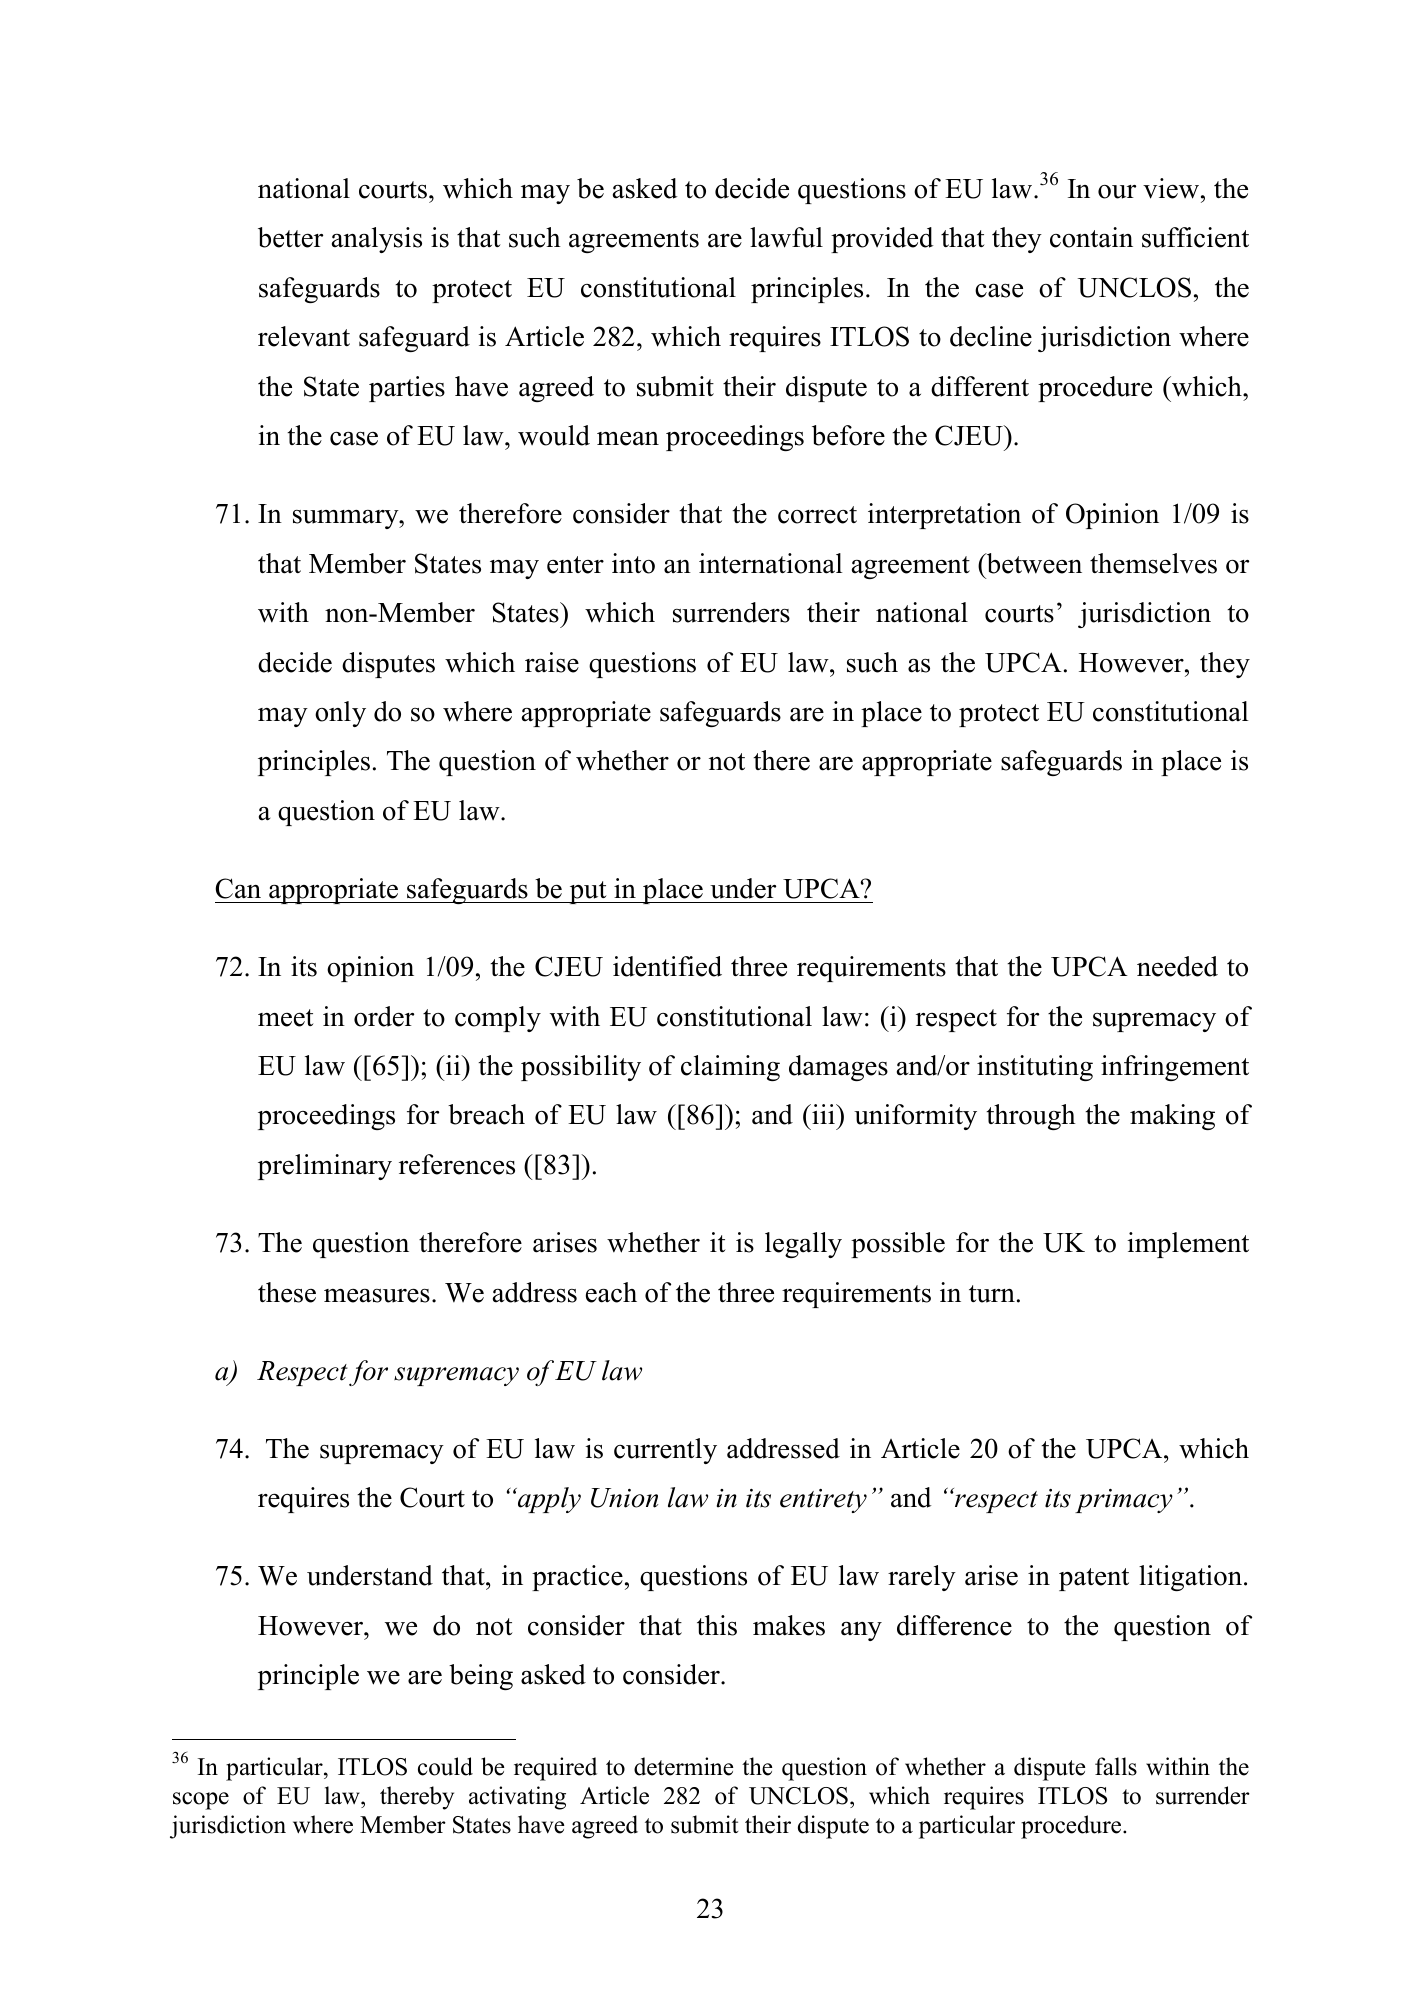  I want to click on instituting, so click(1035, 1068).
